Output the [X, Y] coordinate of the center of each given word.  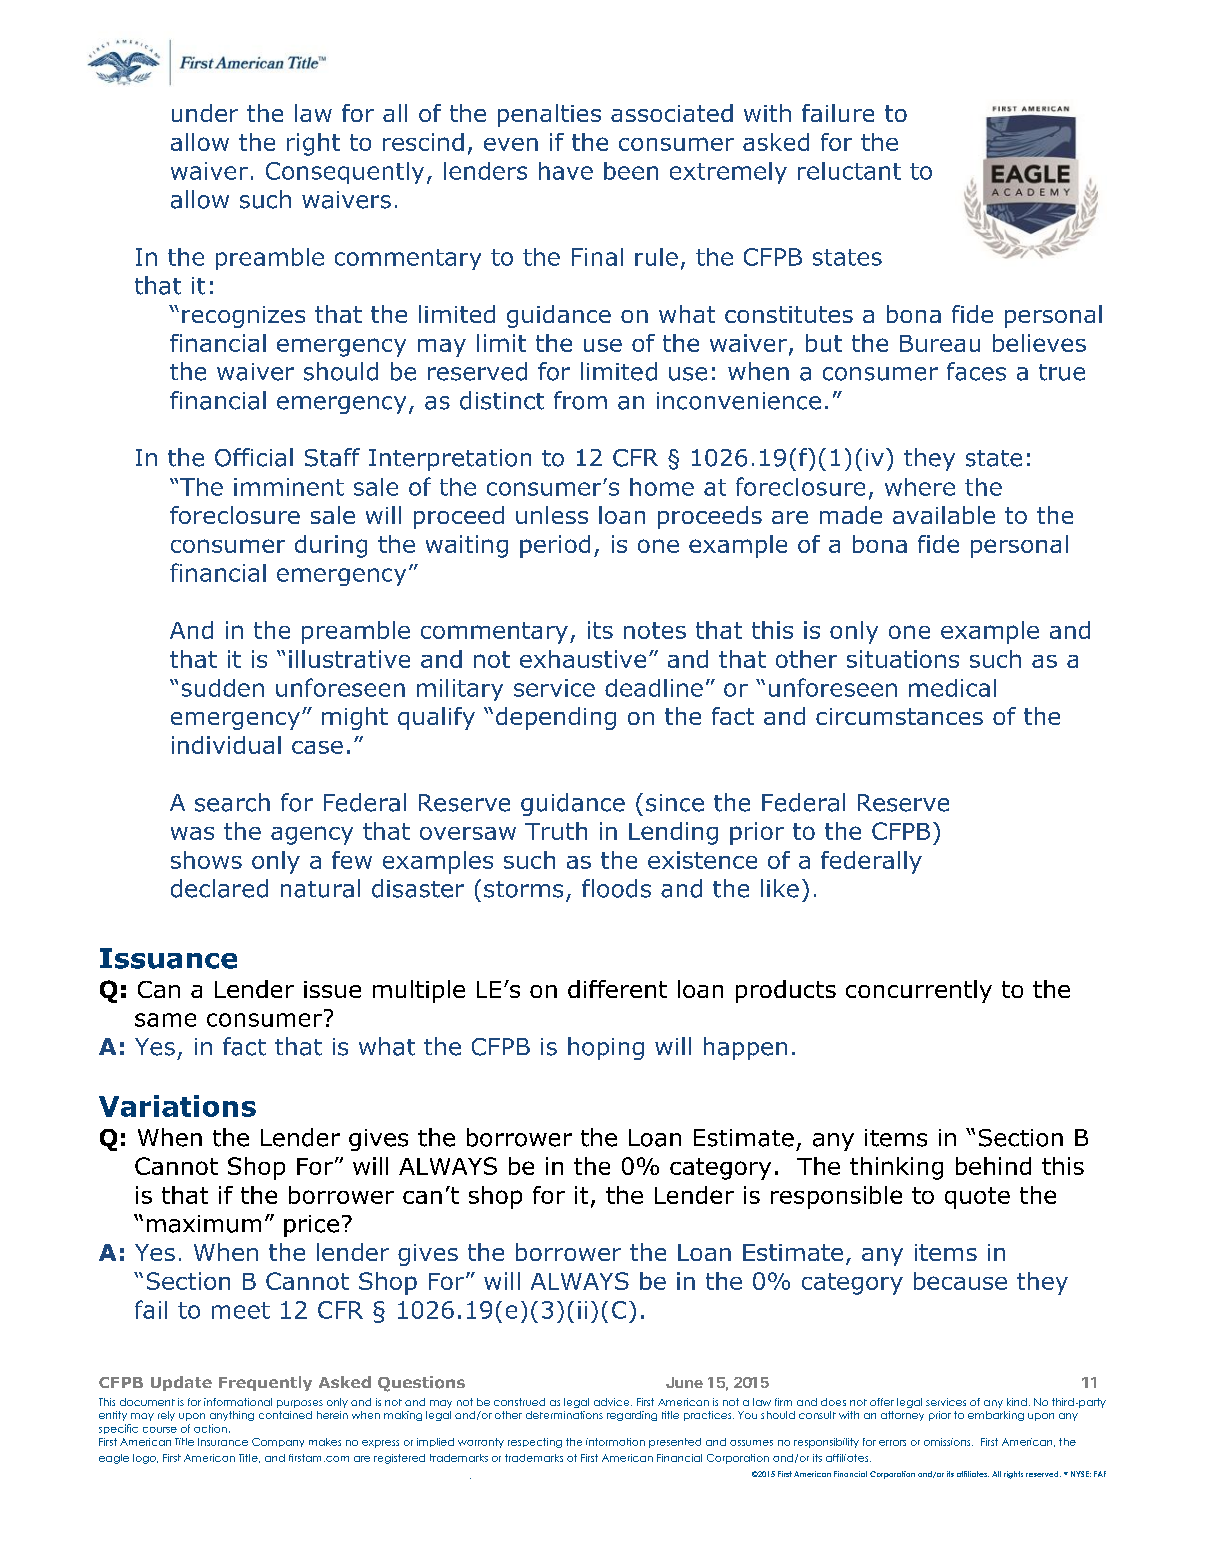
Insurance [223, 1442]
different [617, 989]
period [555, 546]
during [331, 546]
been [631, 171]
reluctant [849, 171]
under [205, 113]
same [165, 1020]
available [944, 515]
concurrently [919, 991]
